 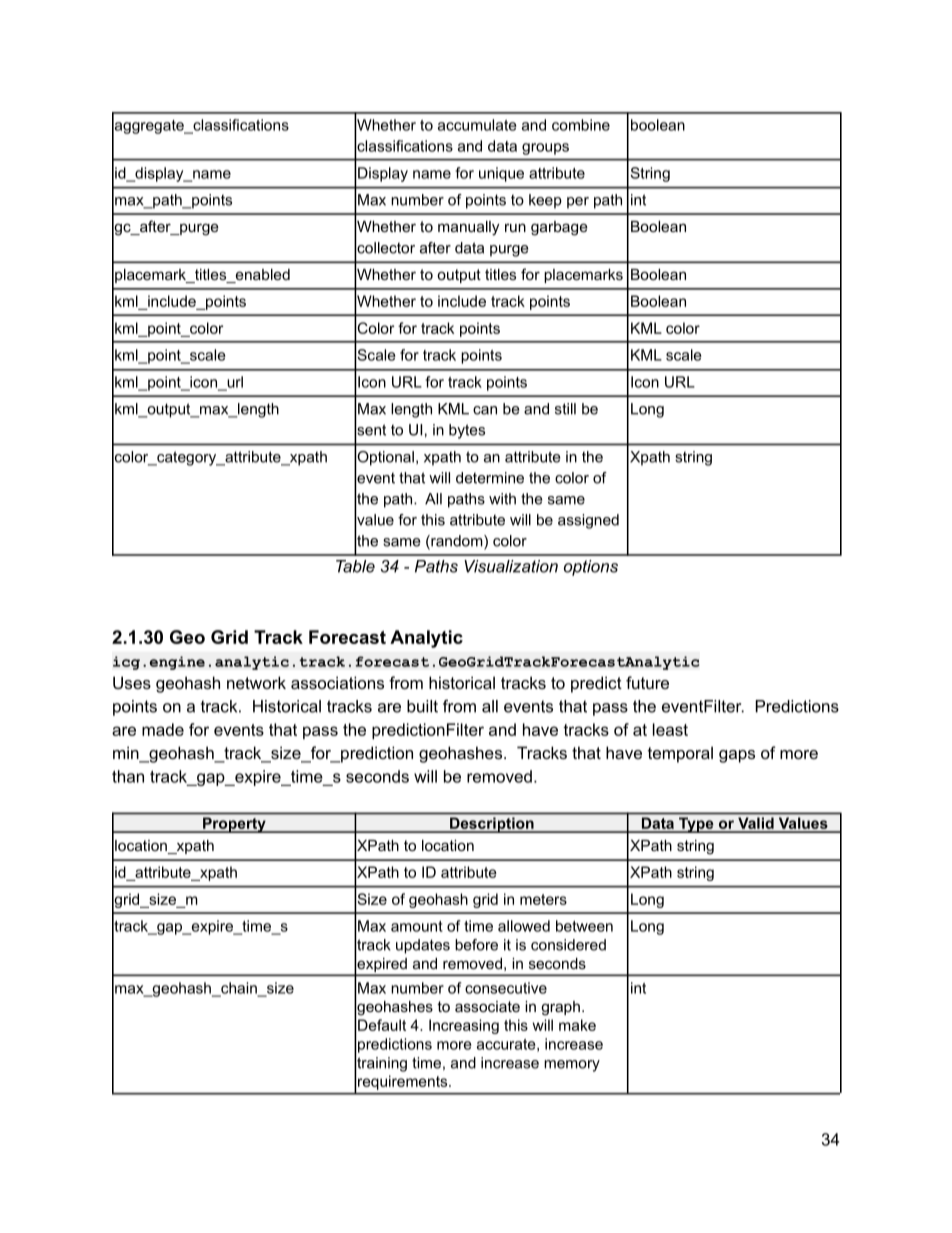 What do you see at coordinates (591, 568) in the image?
I see `options` at bounding box center [591, 568].
